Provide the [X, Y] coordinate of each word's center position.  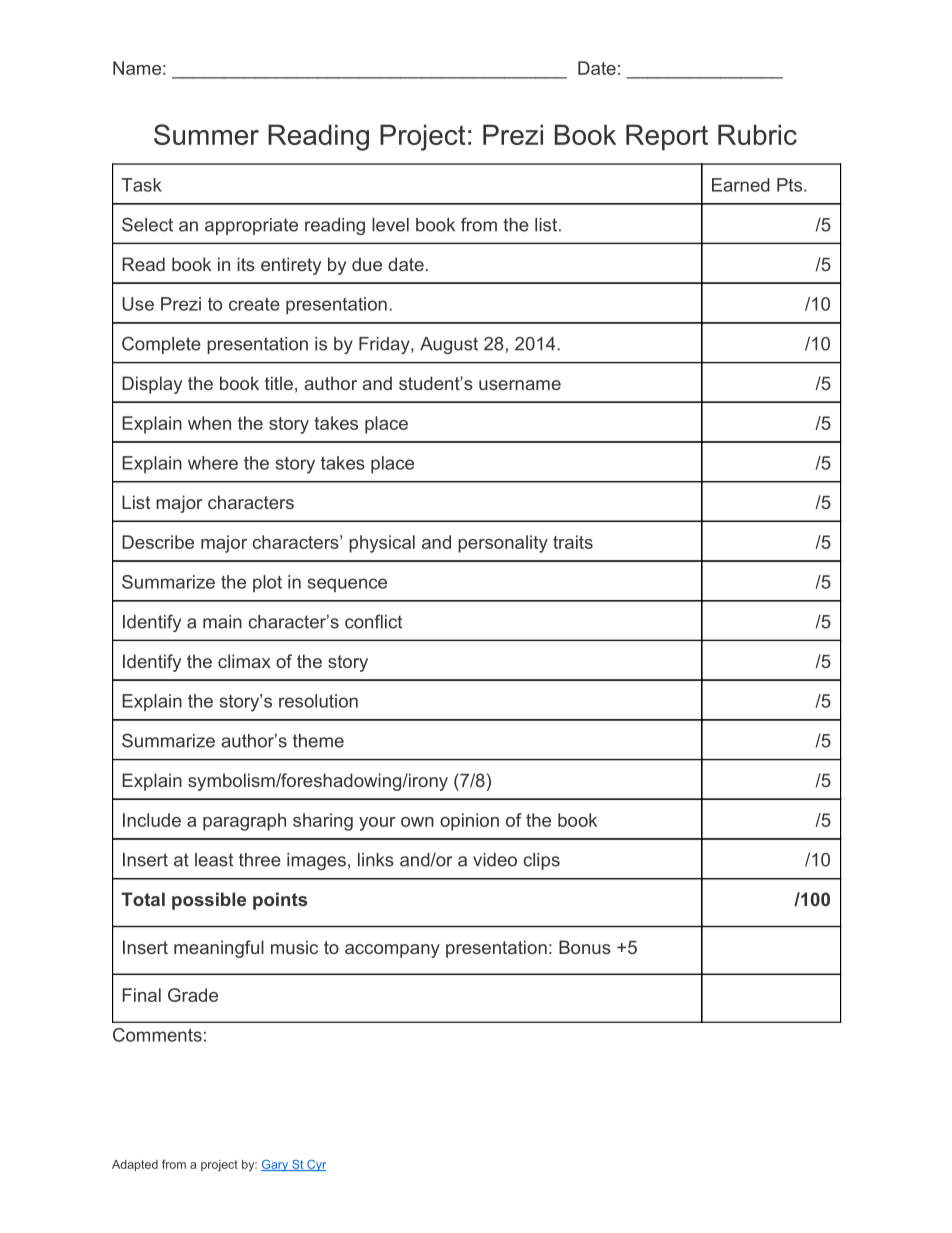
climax [244, 661]
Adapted [135, 1165]
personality [503, 544]
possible [209, 901]
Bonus [585, 947]
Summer [206, 134]
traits [573, 542]
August [449, 345]
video [495, 860]
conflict [373, 621]
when [209, 423]
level [390, 225]
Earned [741, 185]
